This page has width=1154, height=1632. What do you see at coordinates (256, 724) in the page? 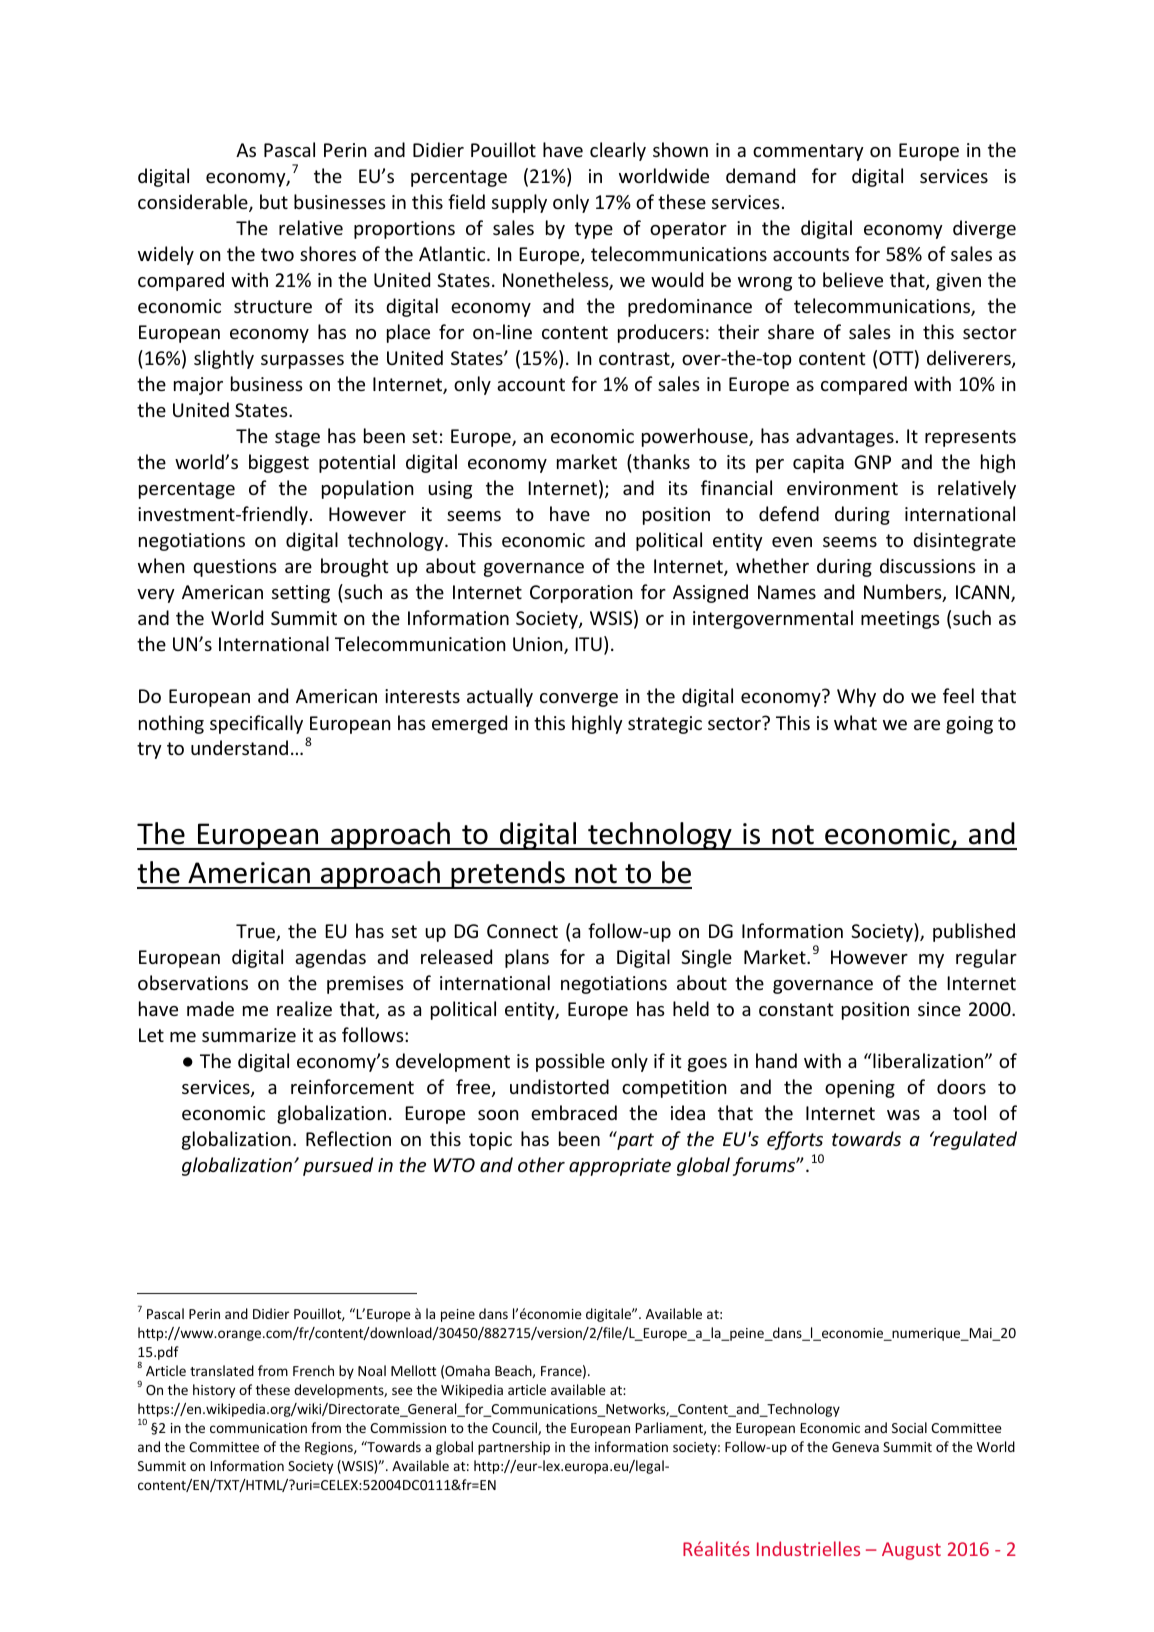
I see `specifically` at bounding box center [256, 724].
